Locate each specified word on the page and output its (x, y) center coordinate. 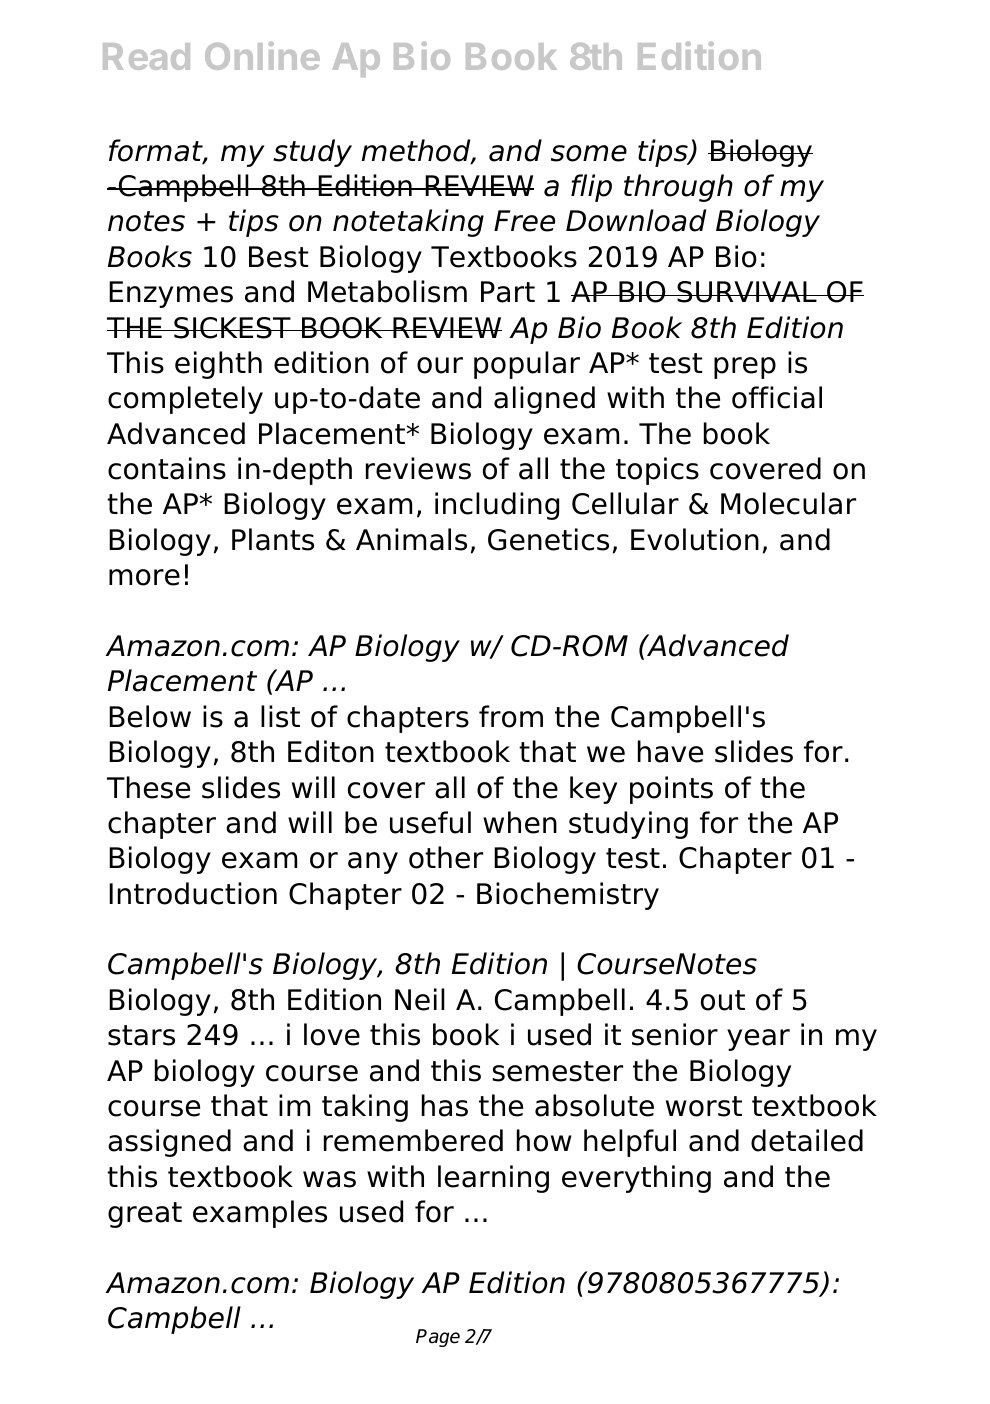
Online (262, 55)
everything (636, 1179)
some (589, 153)
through (678, 188)
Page (438, 1338)
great (145, 1215)
